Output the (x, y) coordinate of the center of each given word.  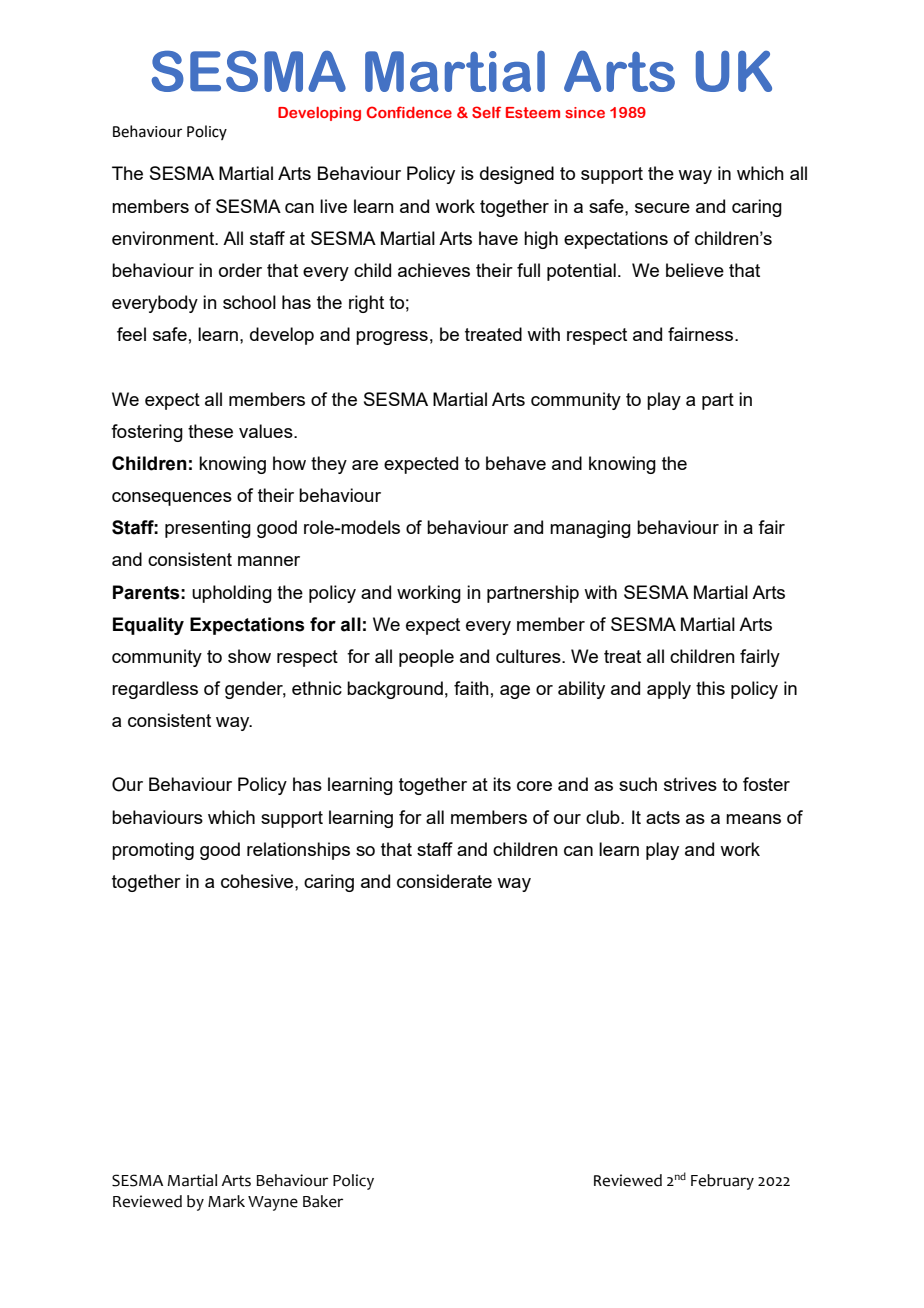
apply (669, 690)
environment (164, 238)
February (722, 1182)
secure (662, 208)
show (249, 656)
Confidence (409, 112)
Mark (226, 1201)
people (426, 658)
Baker (323, 1201)
